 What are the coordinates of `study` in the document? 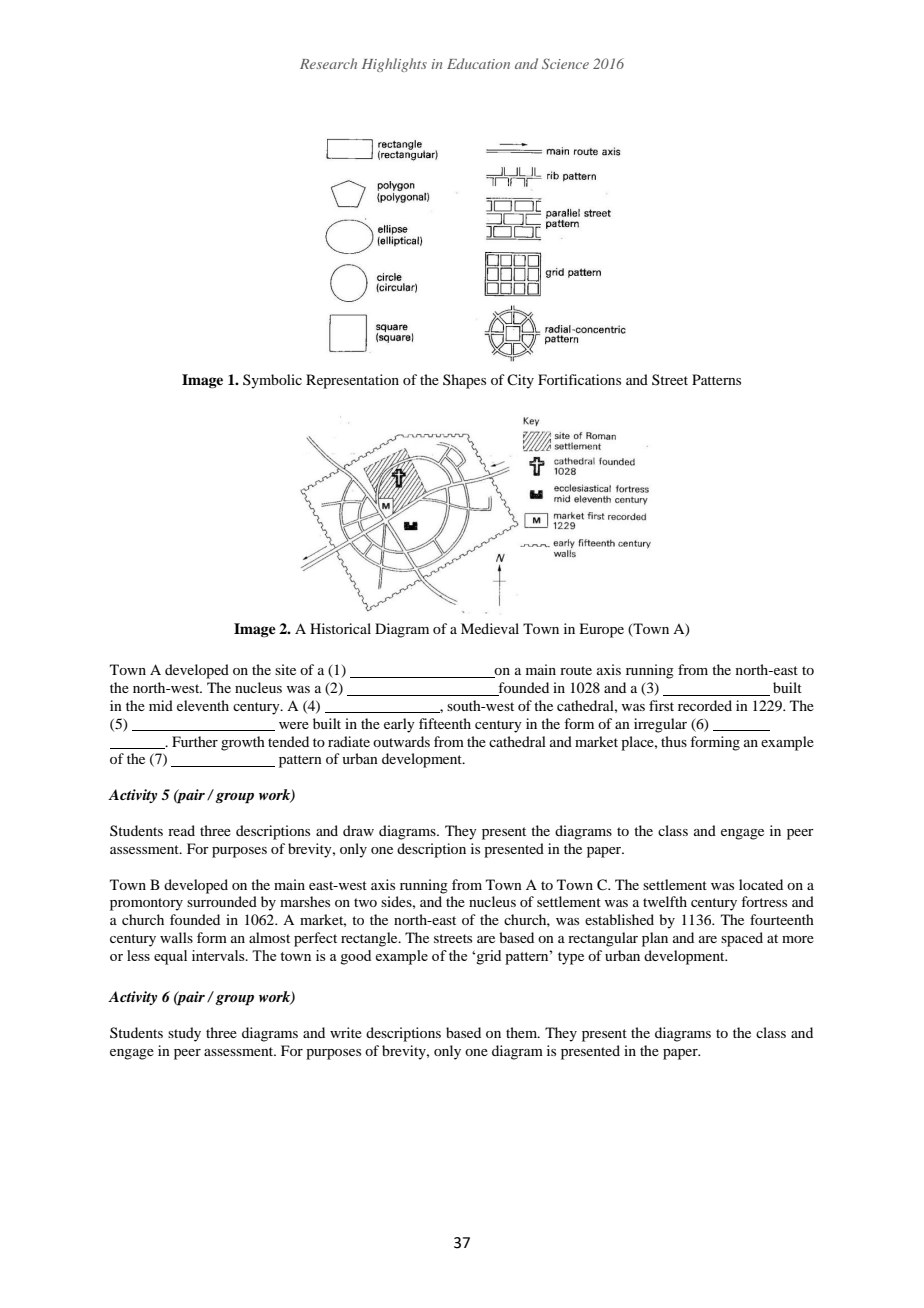 It's located at (184, 1034).
